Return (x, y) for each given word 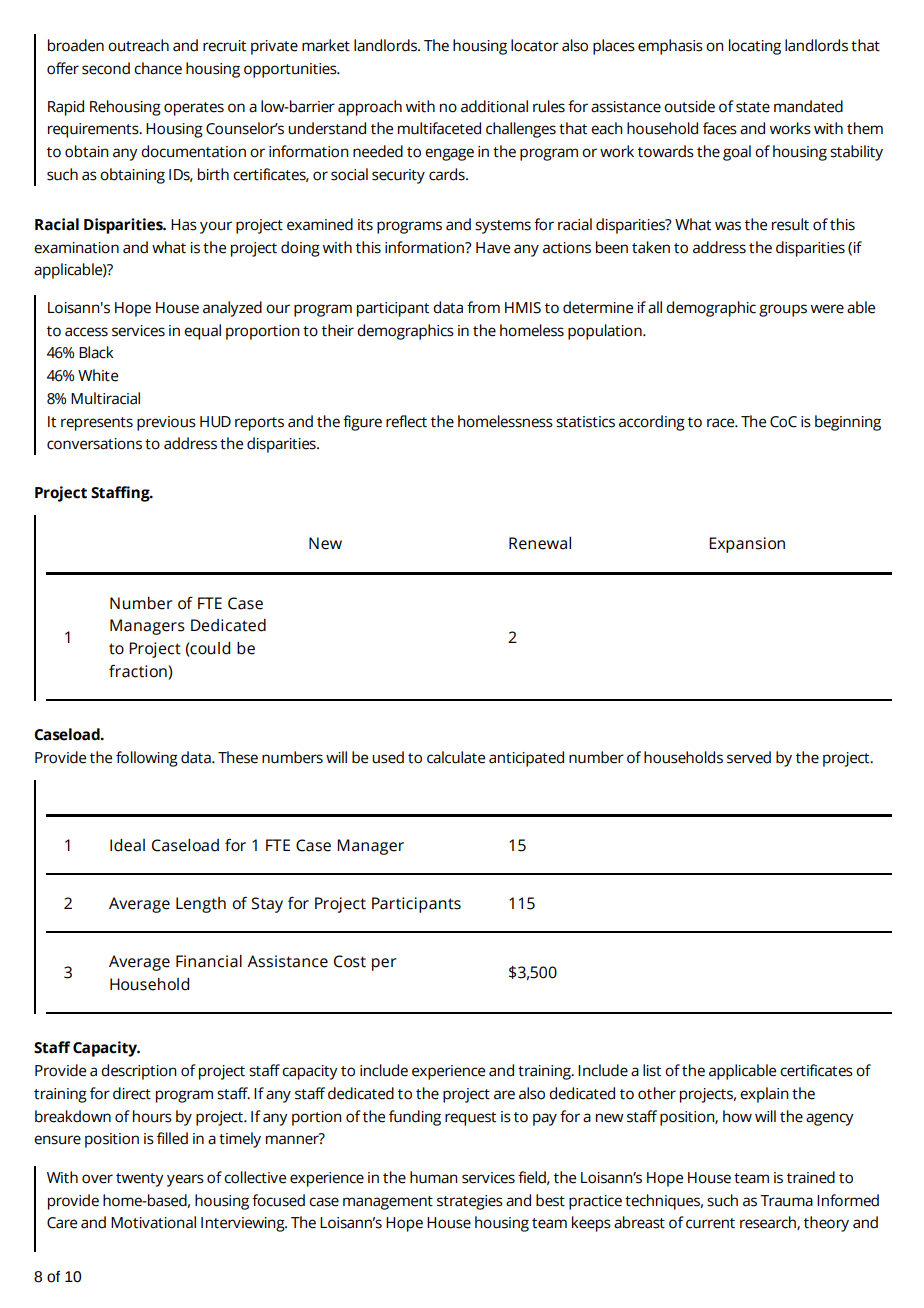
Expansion (747, 545)
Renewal (540, 543)
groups (783, 310)
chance (158, 68)
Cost (350, 961)
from (483, 307)
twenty (140, 1180)
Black (96, 352)
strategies (470, 1202)
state (753, 107)
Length (201, 905)
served (749, 757)
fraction (139, 671)
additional (494, 106)
